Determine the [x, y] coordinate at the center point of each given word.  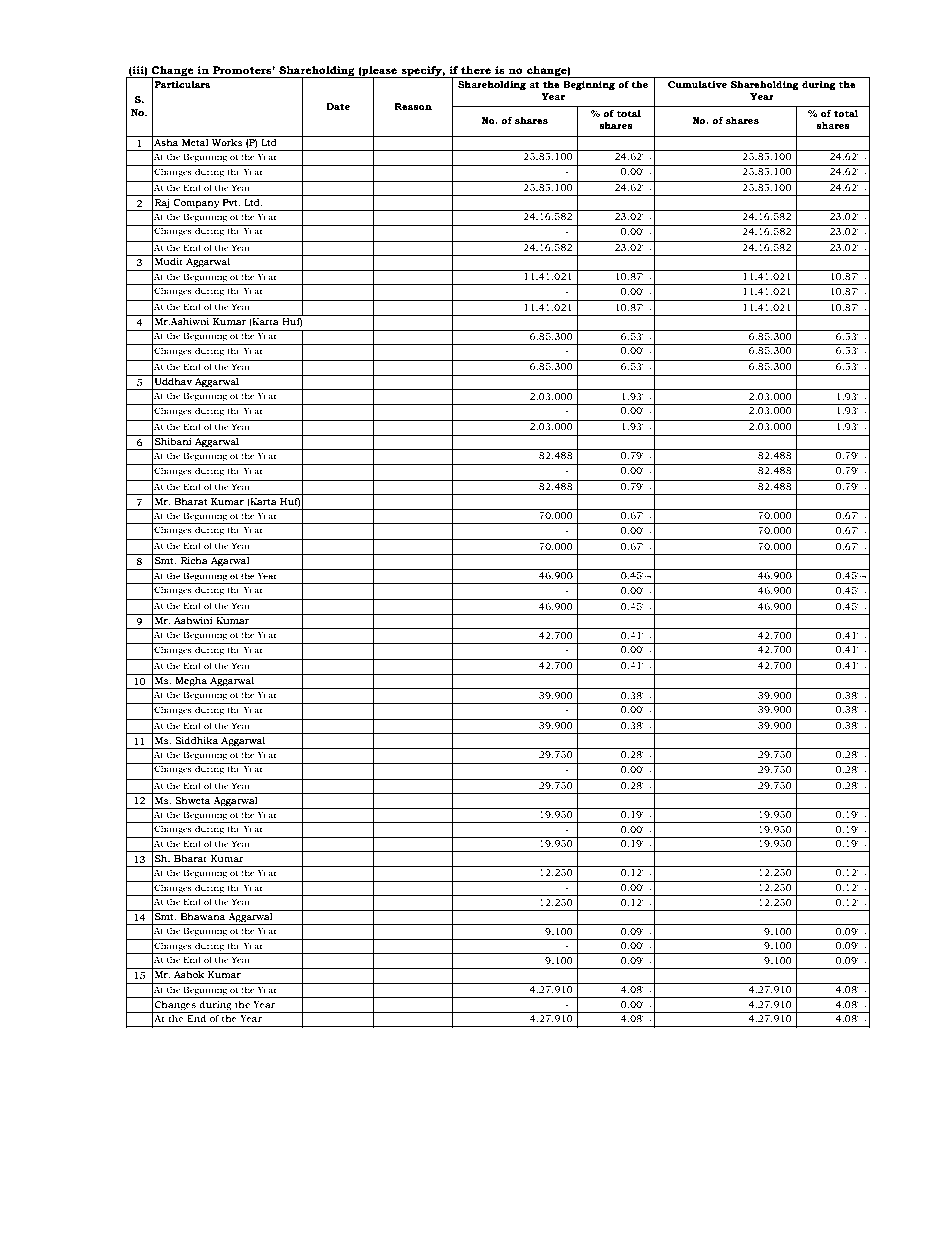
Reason [413, 106]
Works [227, 141]
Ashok [189, 974]
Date [338, 106]
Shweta [192, 800]
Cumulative [697, 84]
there [476, 70]
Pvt [231, 202]
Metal [195, 141]
